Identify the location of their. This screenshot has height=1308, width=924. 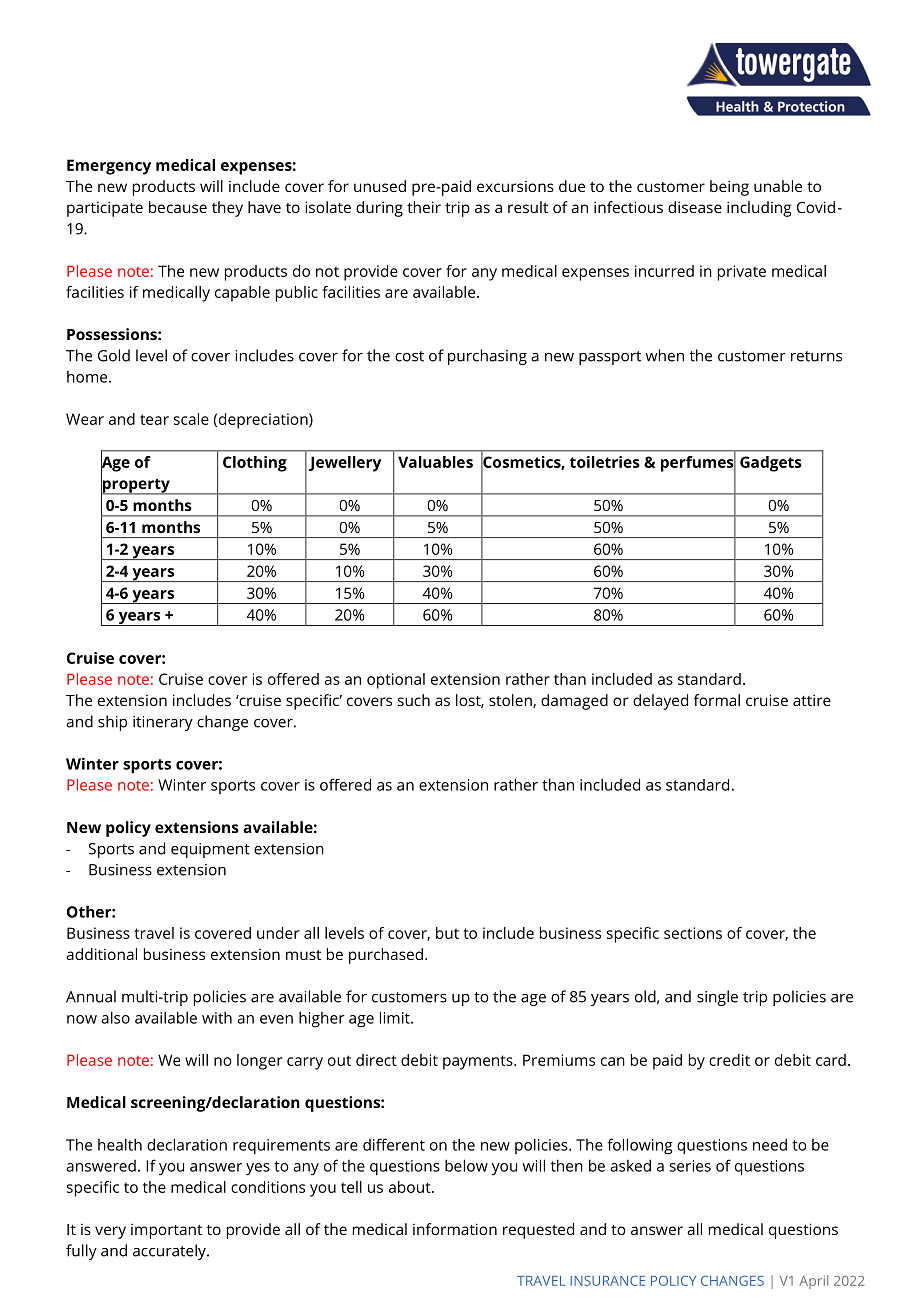
(424, 207).
